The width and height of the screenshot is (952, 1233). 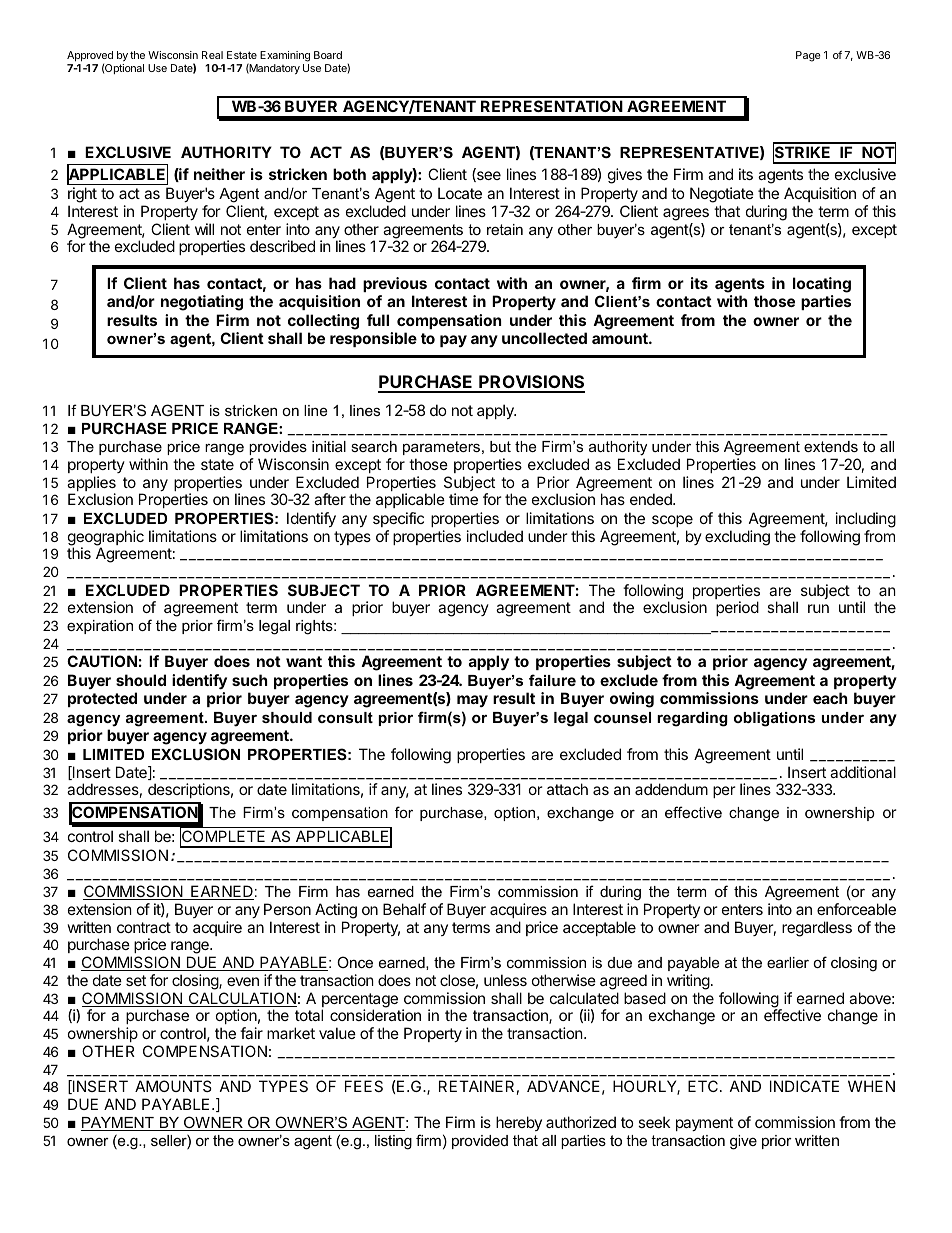 What do you see at coordinates (460, 193) in the screenshot?
I see `Locate` at bounding box center [460, 193].
